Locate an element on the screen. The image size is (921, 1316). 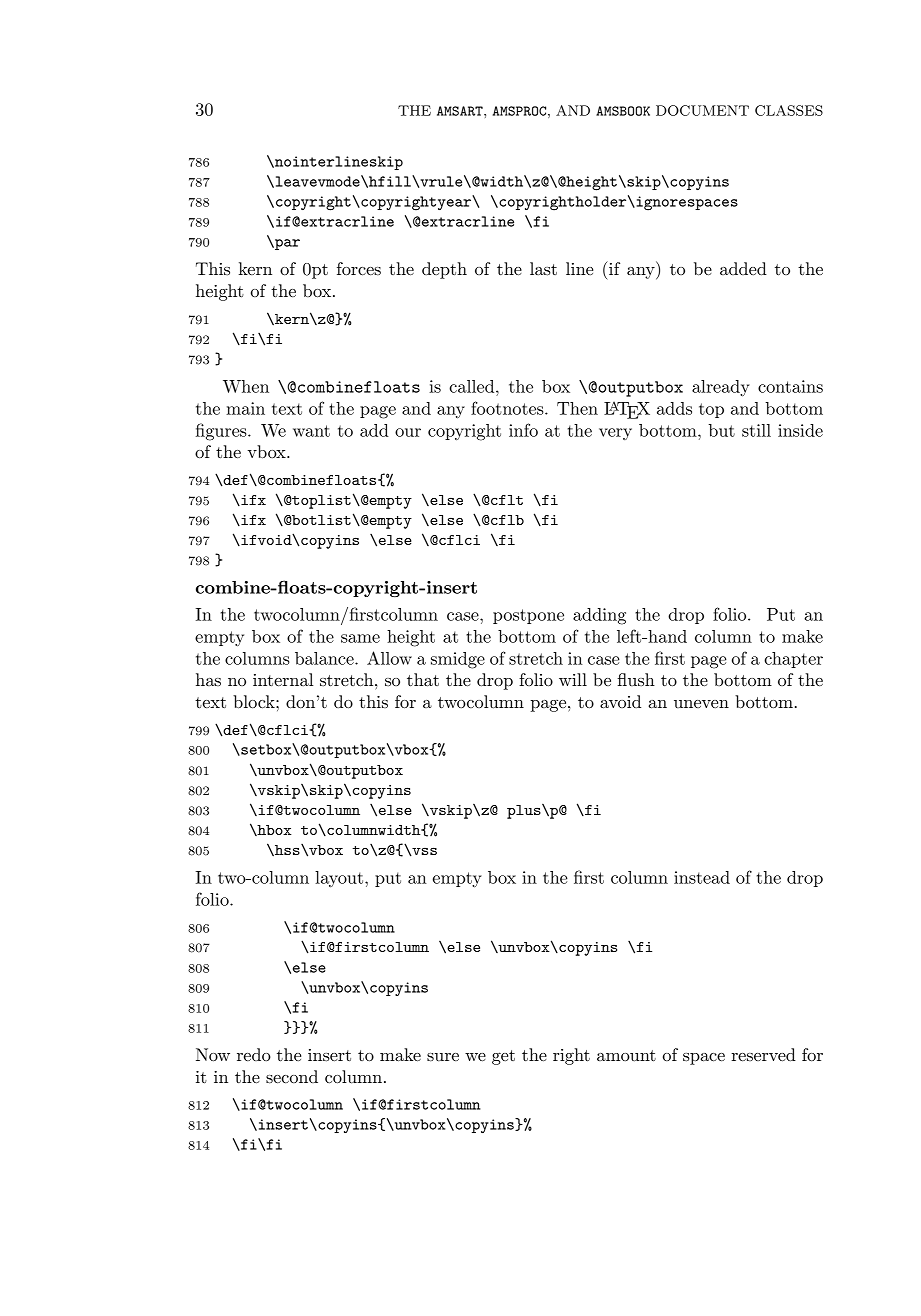
chapter is located at coordinates (793, 660).
